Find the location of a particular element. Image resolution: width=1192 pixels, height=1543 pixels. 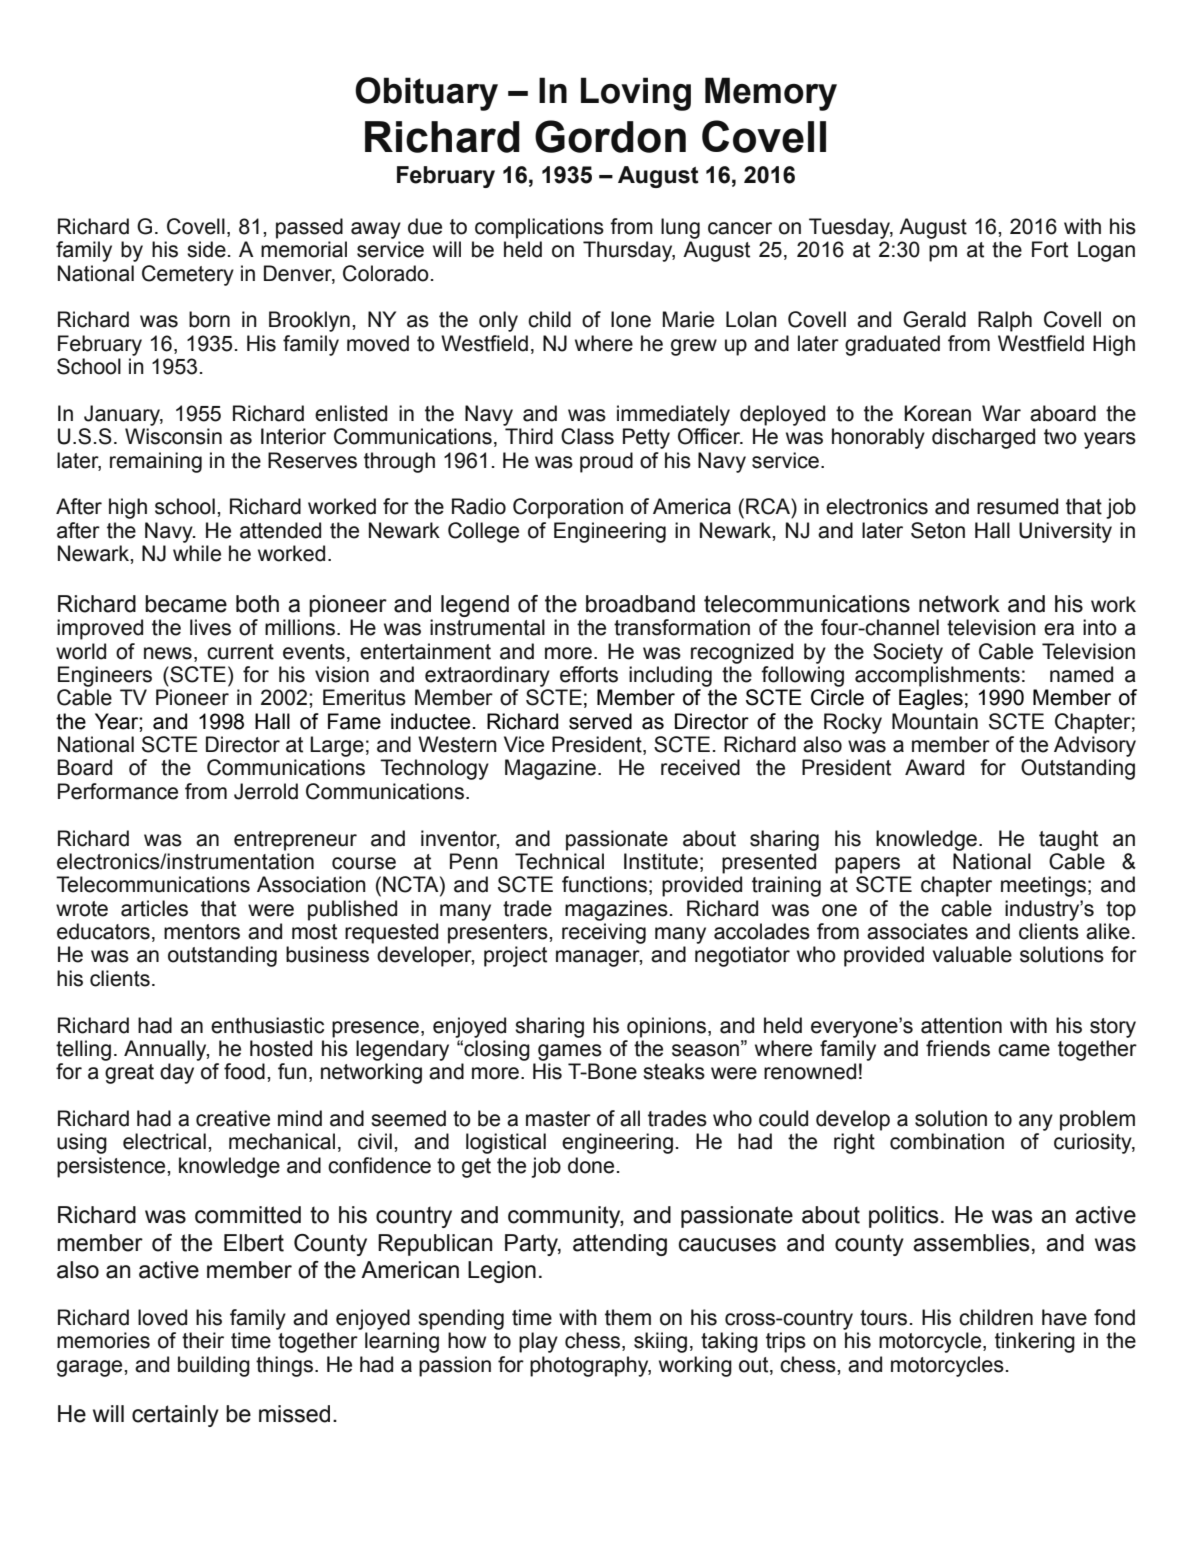

Logan is located at coordinates (1106, 251).
